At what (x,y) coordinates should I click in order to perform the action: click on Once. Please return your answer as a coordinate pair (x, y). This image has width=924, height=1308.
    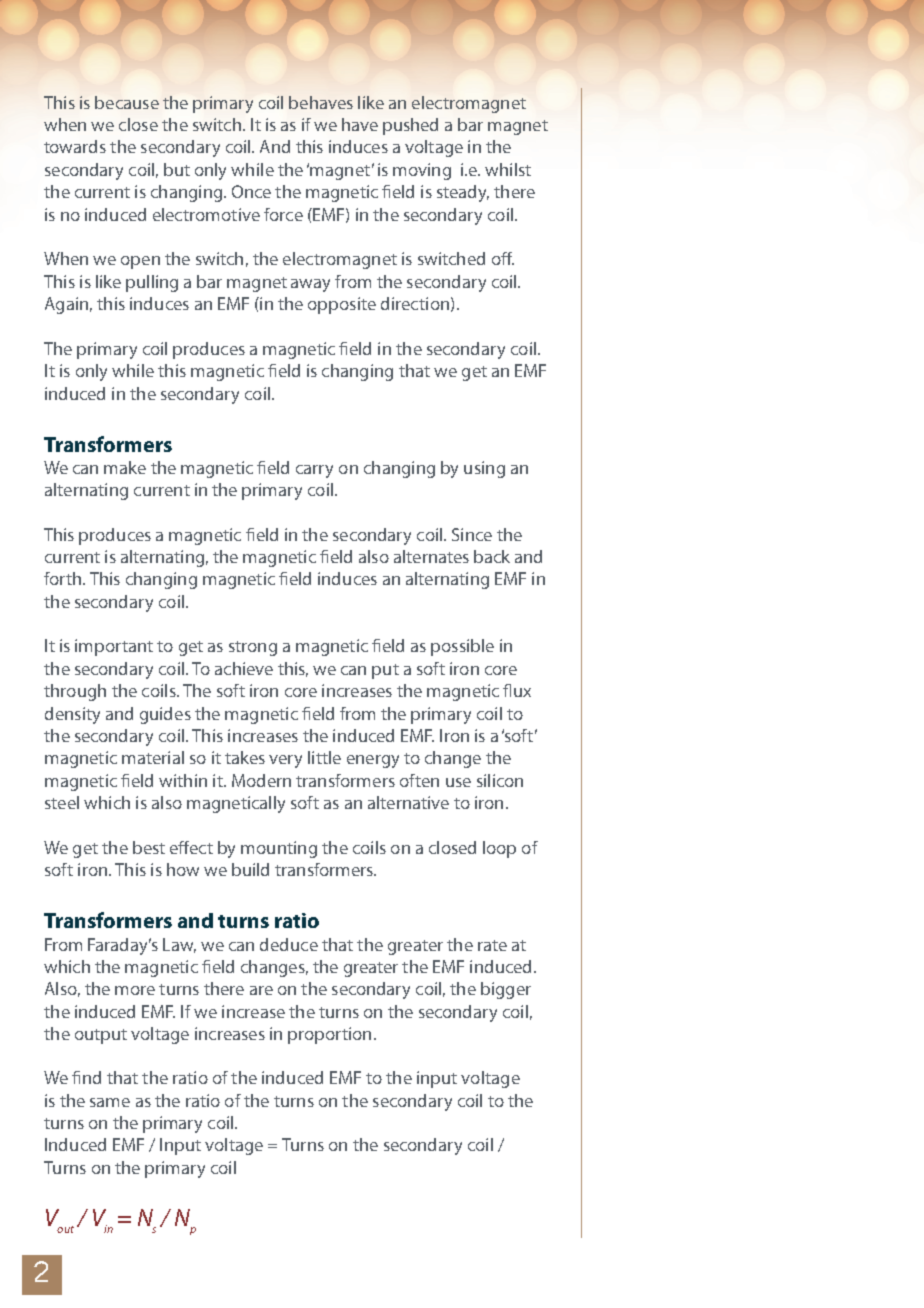
    Looking at the image, I should click on (251, 191).
